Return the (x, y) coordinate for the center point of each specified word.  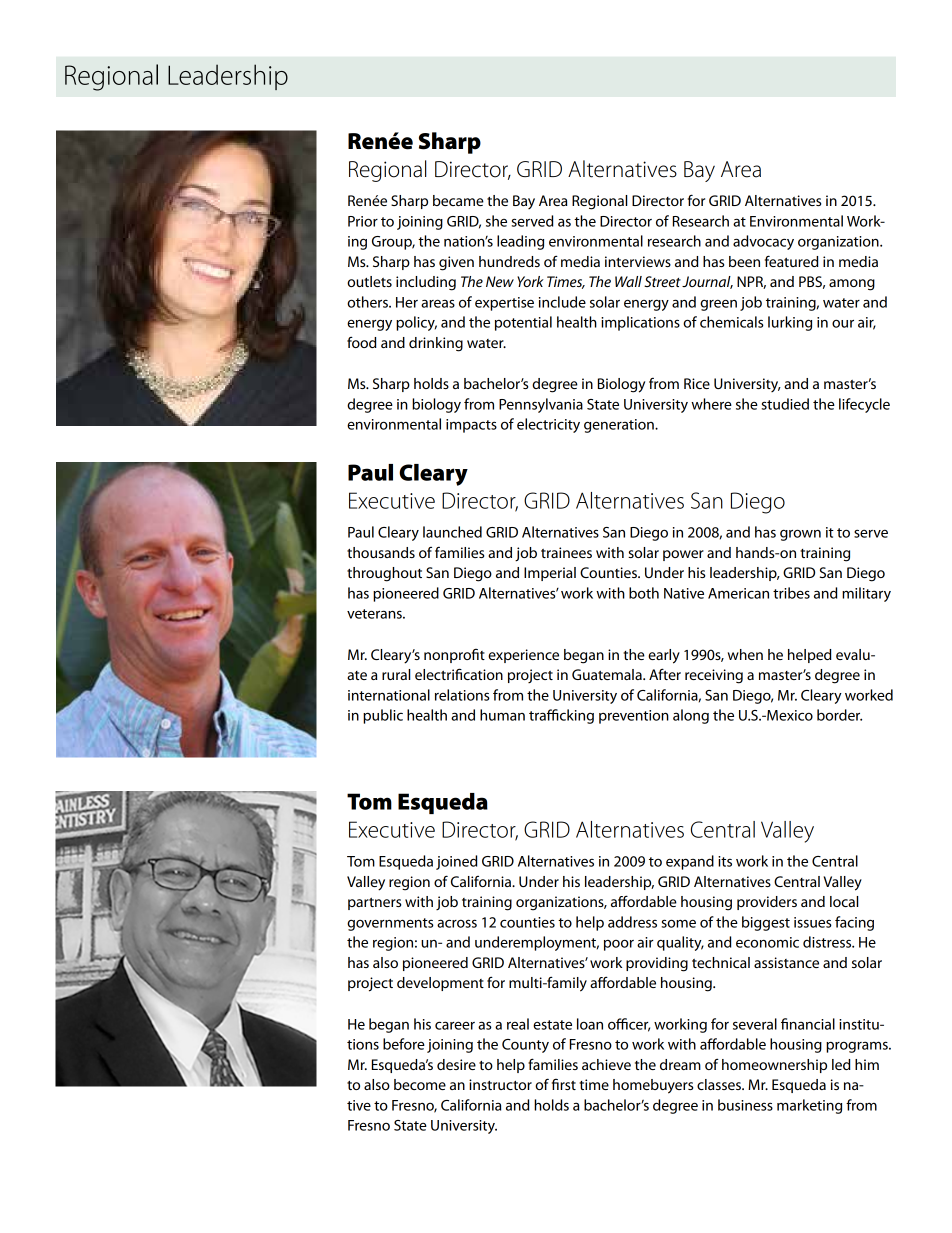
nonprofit (454, 656)
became (458, 200)
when (745, 654)
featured (792, 261)
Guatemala (608, 674)
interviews (638, 261)
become (420, 1084)
